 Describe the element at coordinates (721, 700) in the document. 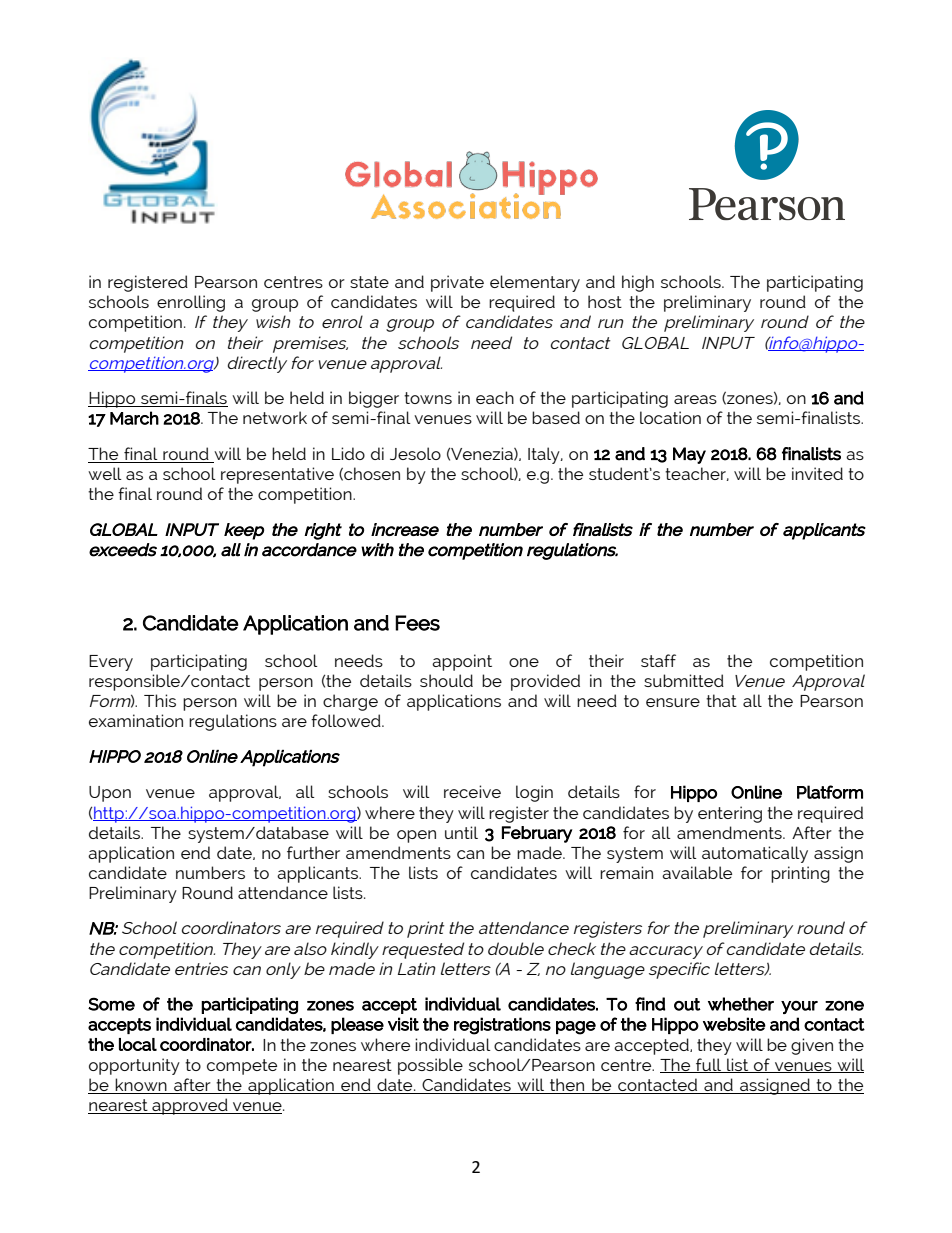

I see `that` at that location.
